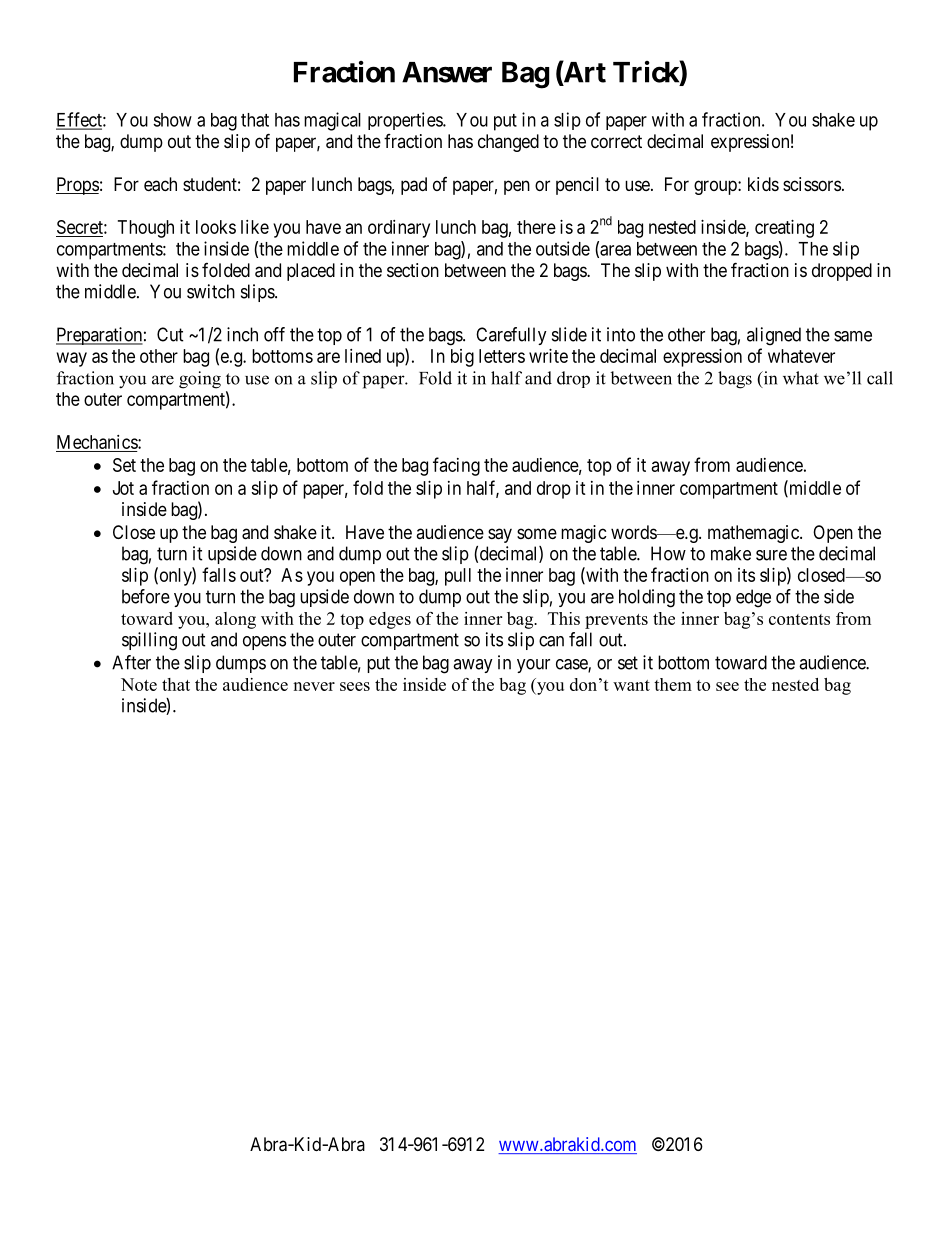  Describe the element at coordinates (533, 666) in the screenshot. I see `your` at that location.
